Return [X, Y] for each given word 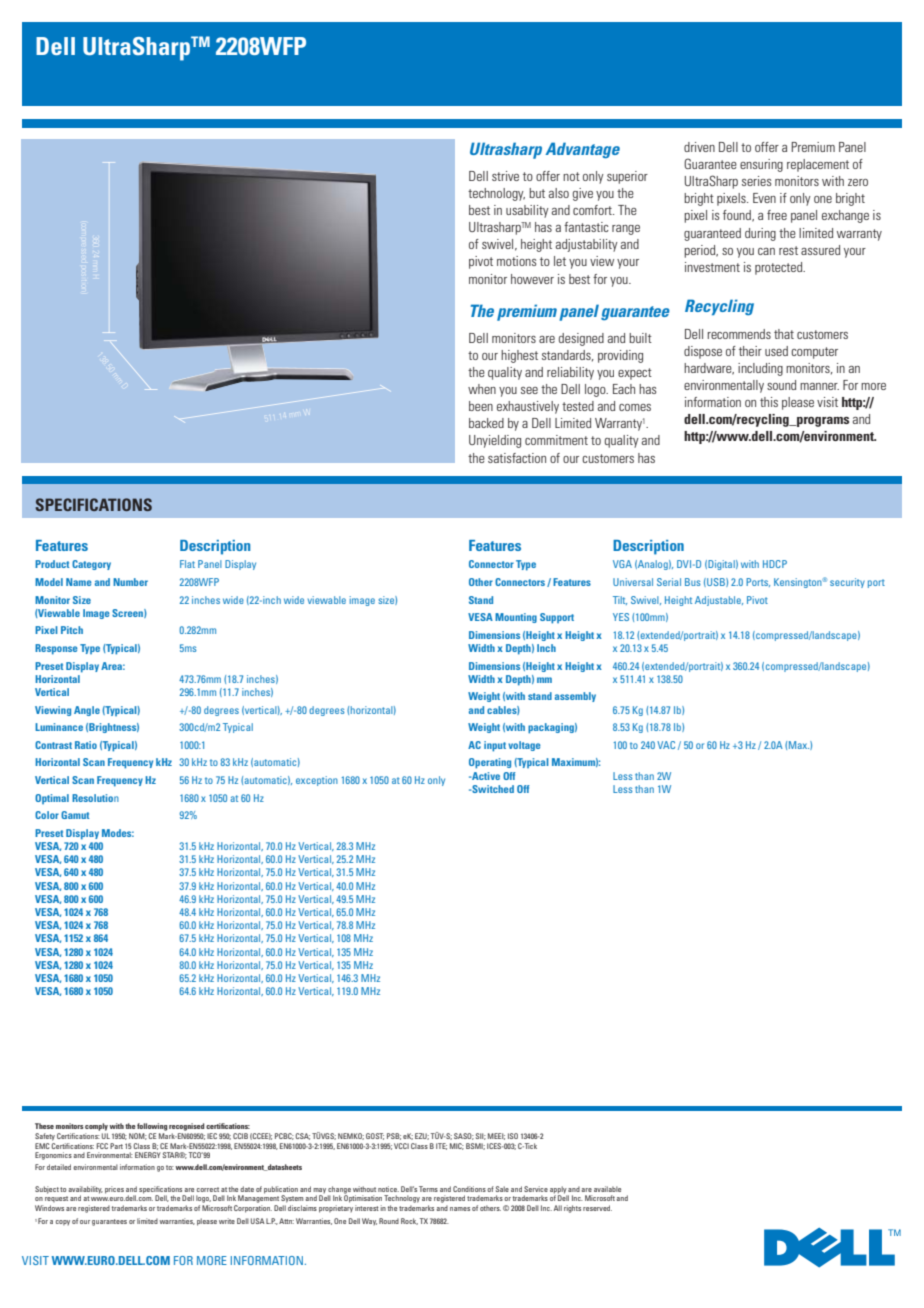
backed [486, 423]
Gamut [75, 815]
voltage [524, 746]
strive [505, 176]
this [769, 402]
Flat [187, 564]
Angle [87, 711]
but [537, 193]
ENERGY [148, 1155]
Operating [490, 763]
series [756, 181]
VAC [666, 745]
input [495, 746]
